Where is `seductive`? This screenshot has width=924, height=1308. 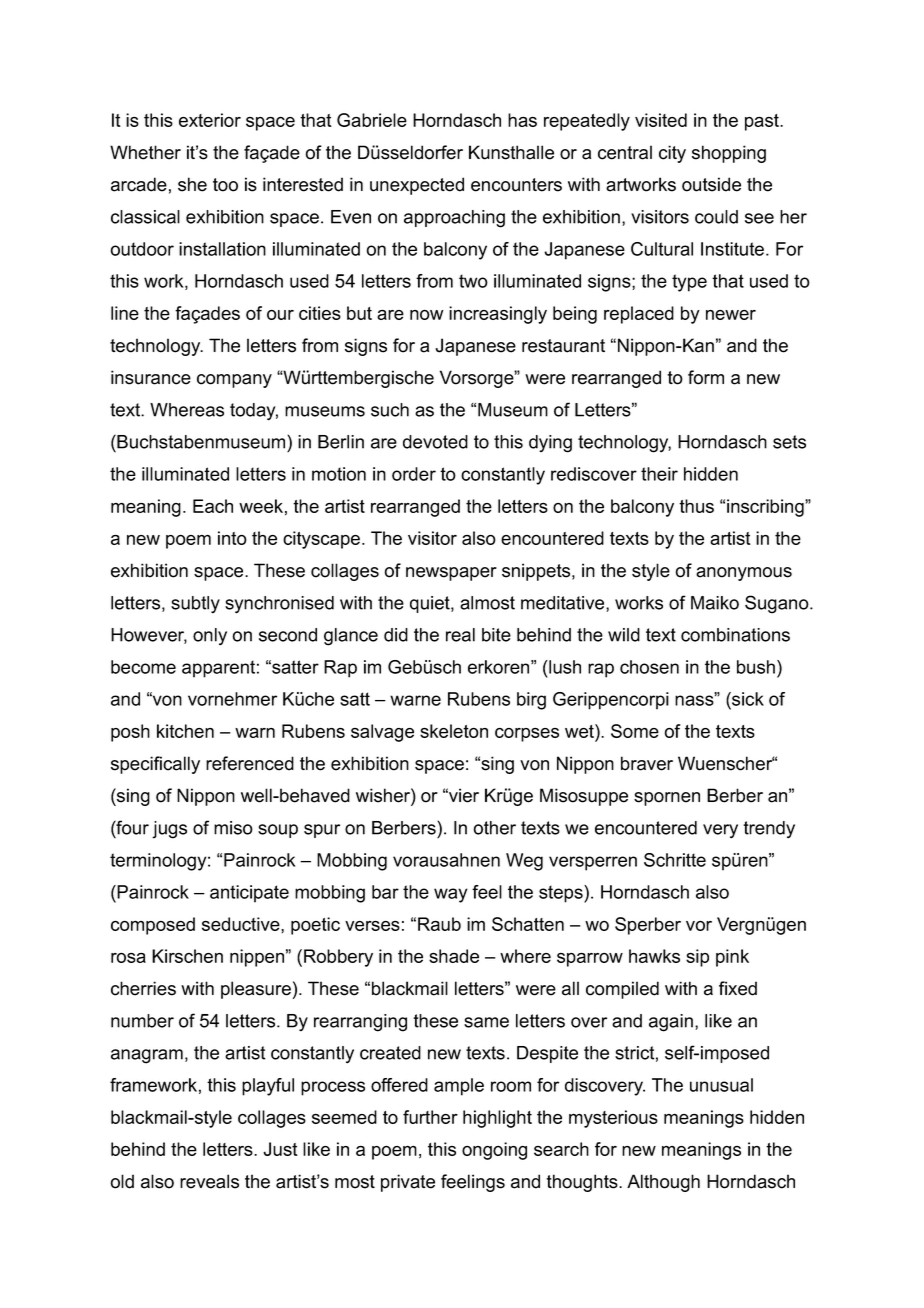
seductive is located at coordinates (242, 924).
